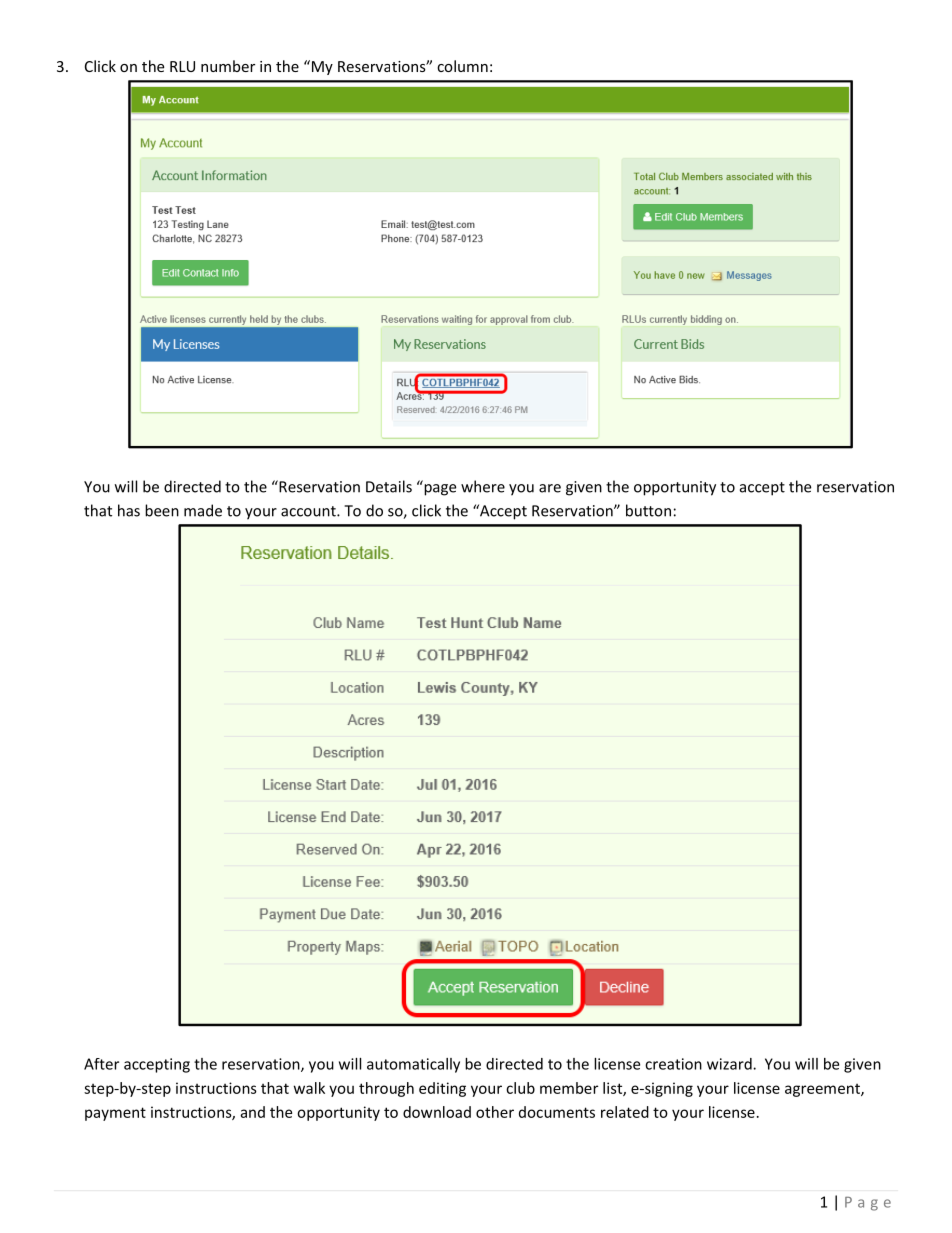 The height and width of the document is (1233, 952). What do you see at coordinates (673, 1064) in the document?
I see `creation` at bounding box center [673, 1064].
